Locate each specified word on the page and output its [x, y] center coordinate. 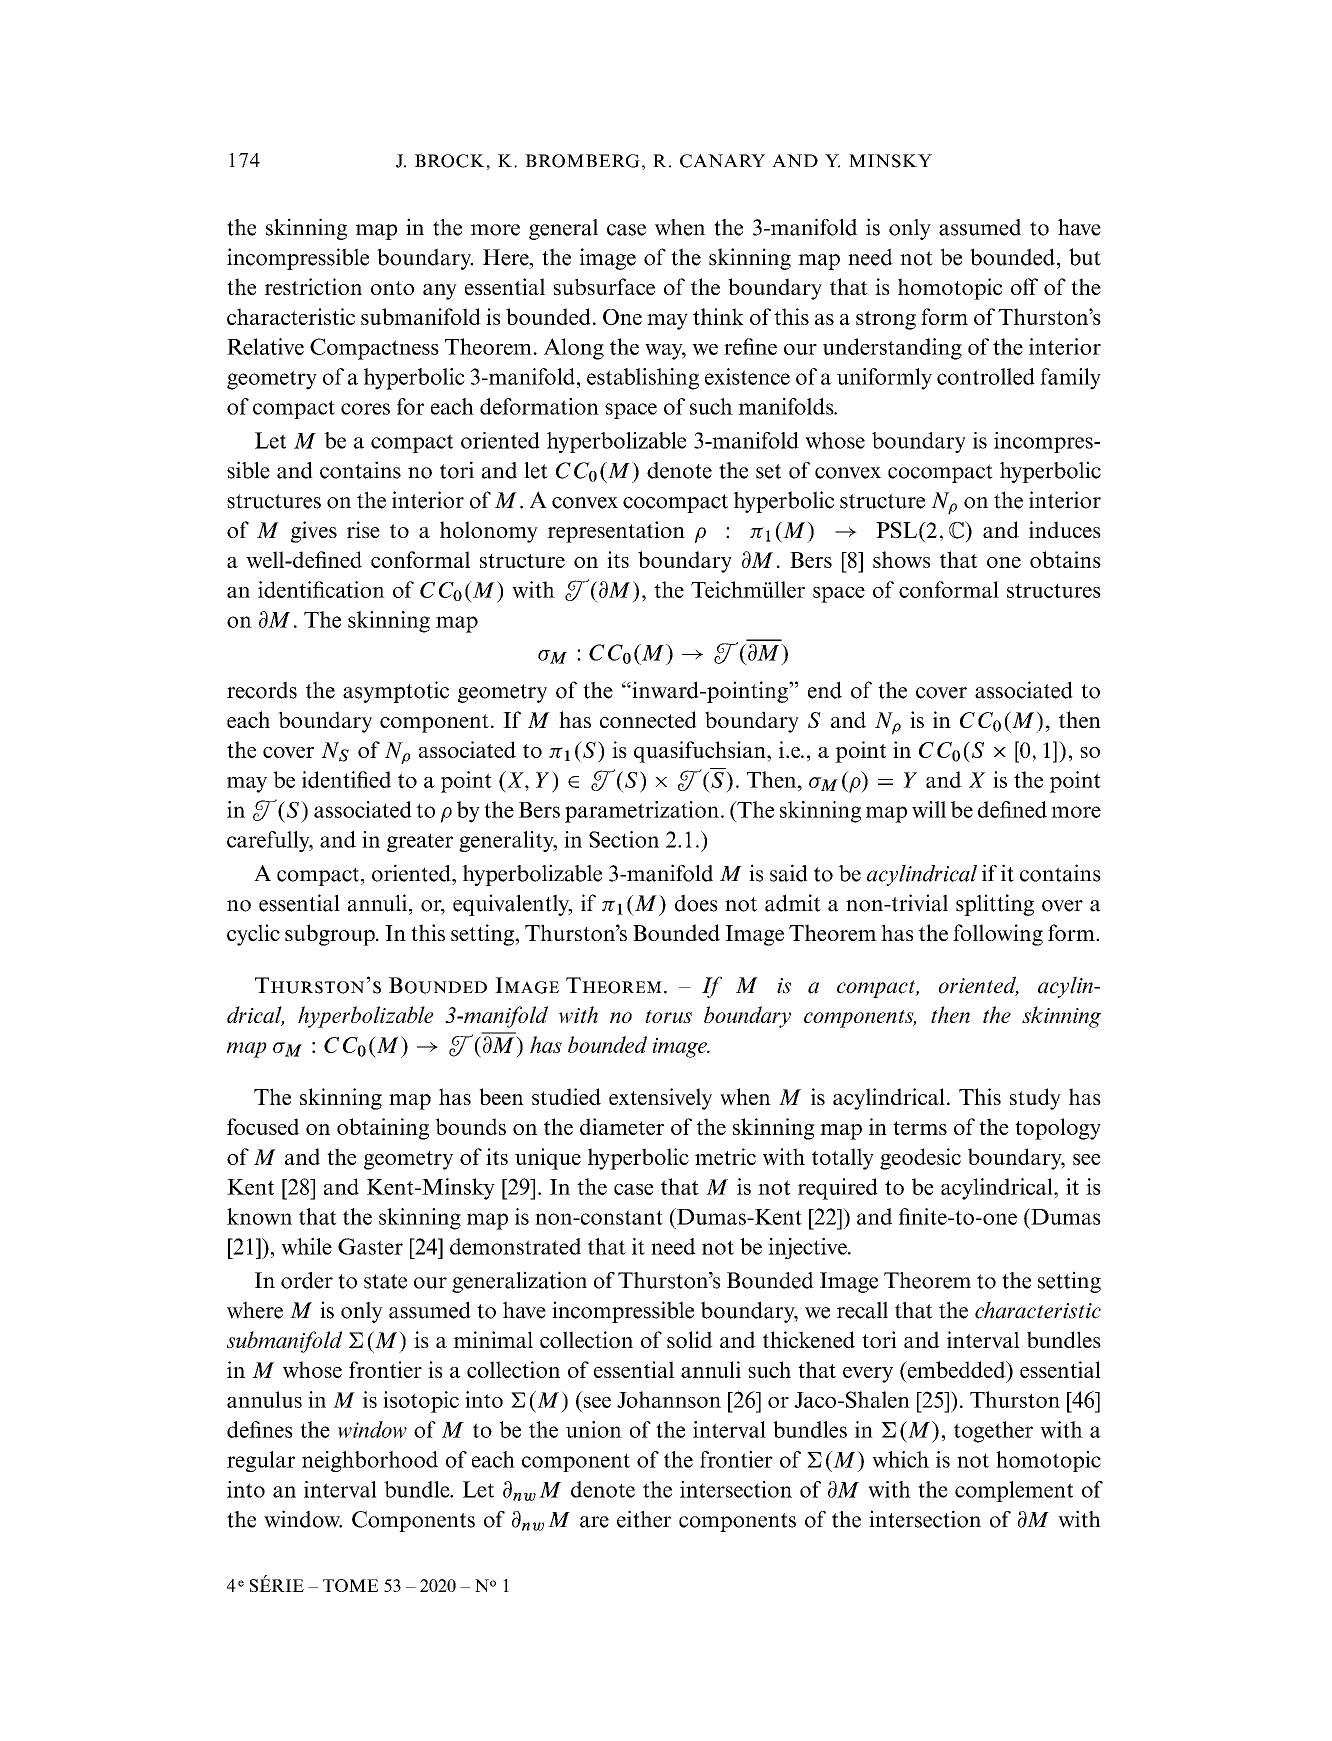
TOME [350, 1585]
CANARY [722, 161]
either [644, 1519]
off [1024, 286]
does [696, 903]
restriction [313, 286]
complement [1014, 1491]
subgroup [331, 935]
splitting [995, 905]
